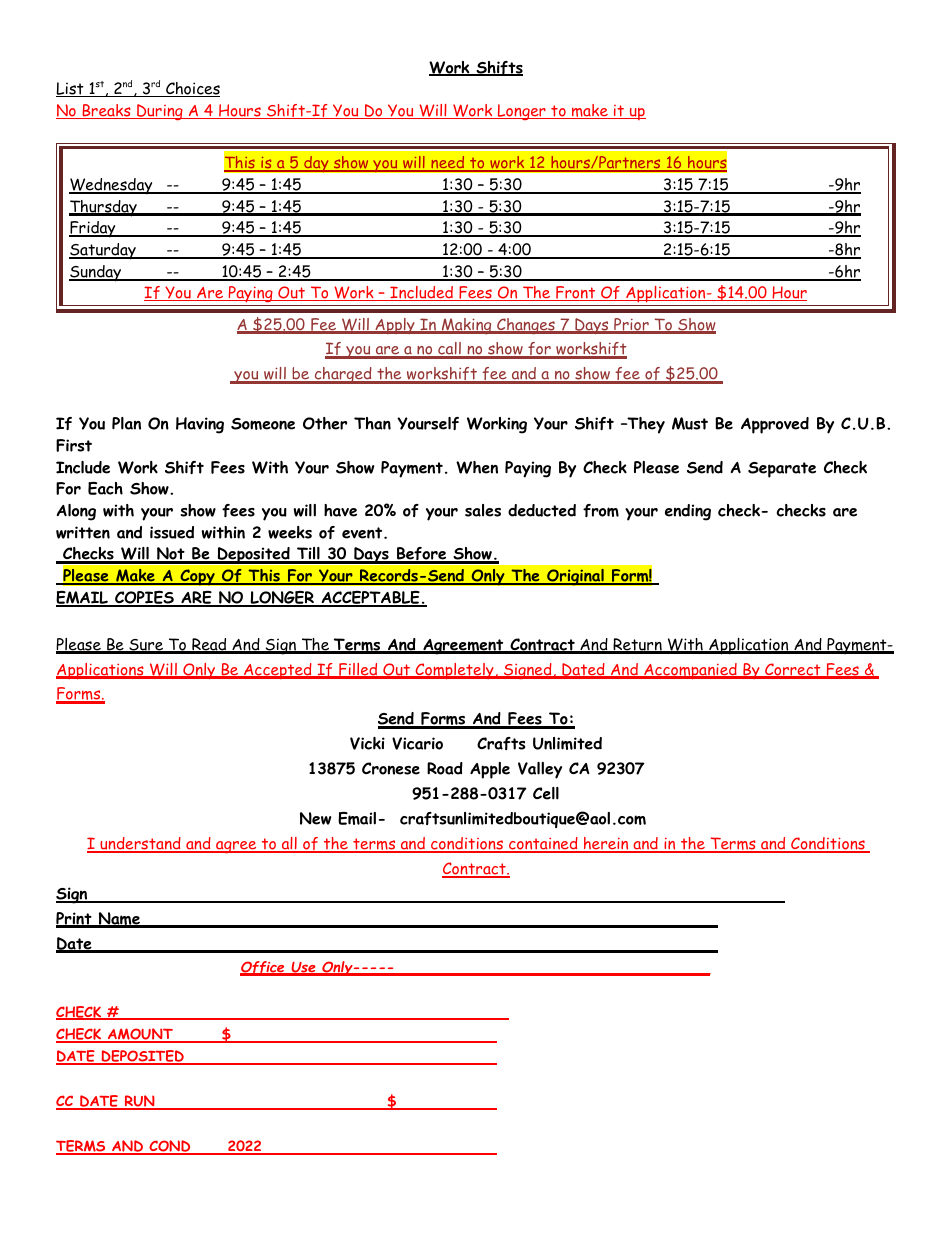 Image resolution: width=952 pixels, height=1233 pixels. Describe the element at coordinates (576, 293) in the screenshot. I see `Front` at that location.
